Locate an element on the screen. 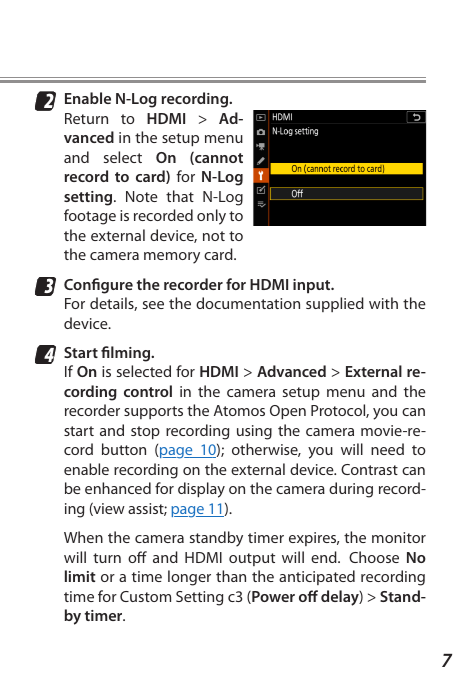  than is located at coordinates (231, 576).
